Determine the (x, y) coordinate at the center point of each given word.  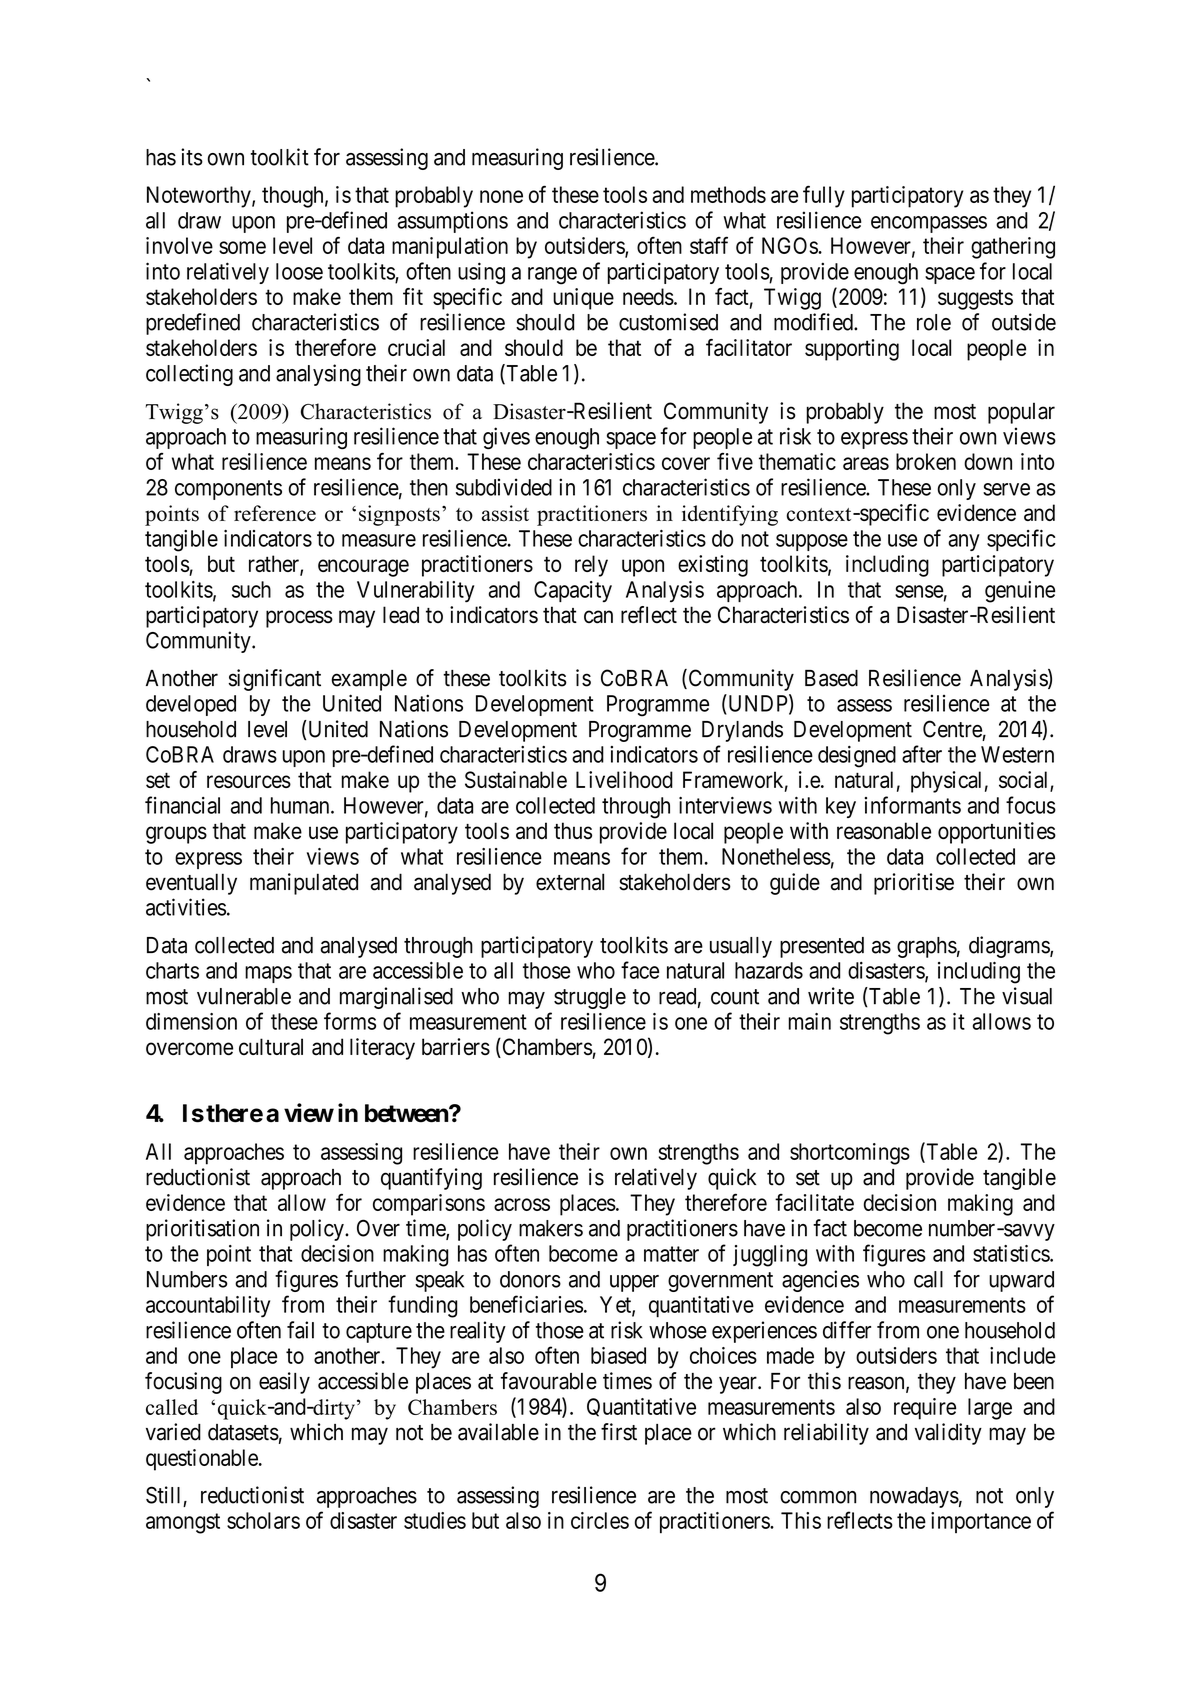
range (552, 276)
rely (591, 566)
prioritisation (202, 1230)
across (522, 1204)
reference (275, 513)
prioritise (914, 884)
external (570, 882)
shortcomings (850, 1154)
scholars (263, 1520)
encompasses (929, 224)
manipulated (304, 884)
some (242, 247)
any (964, 542)
